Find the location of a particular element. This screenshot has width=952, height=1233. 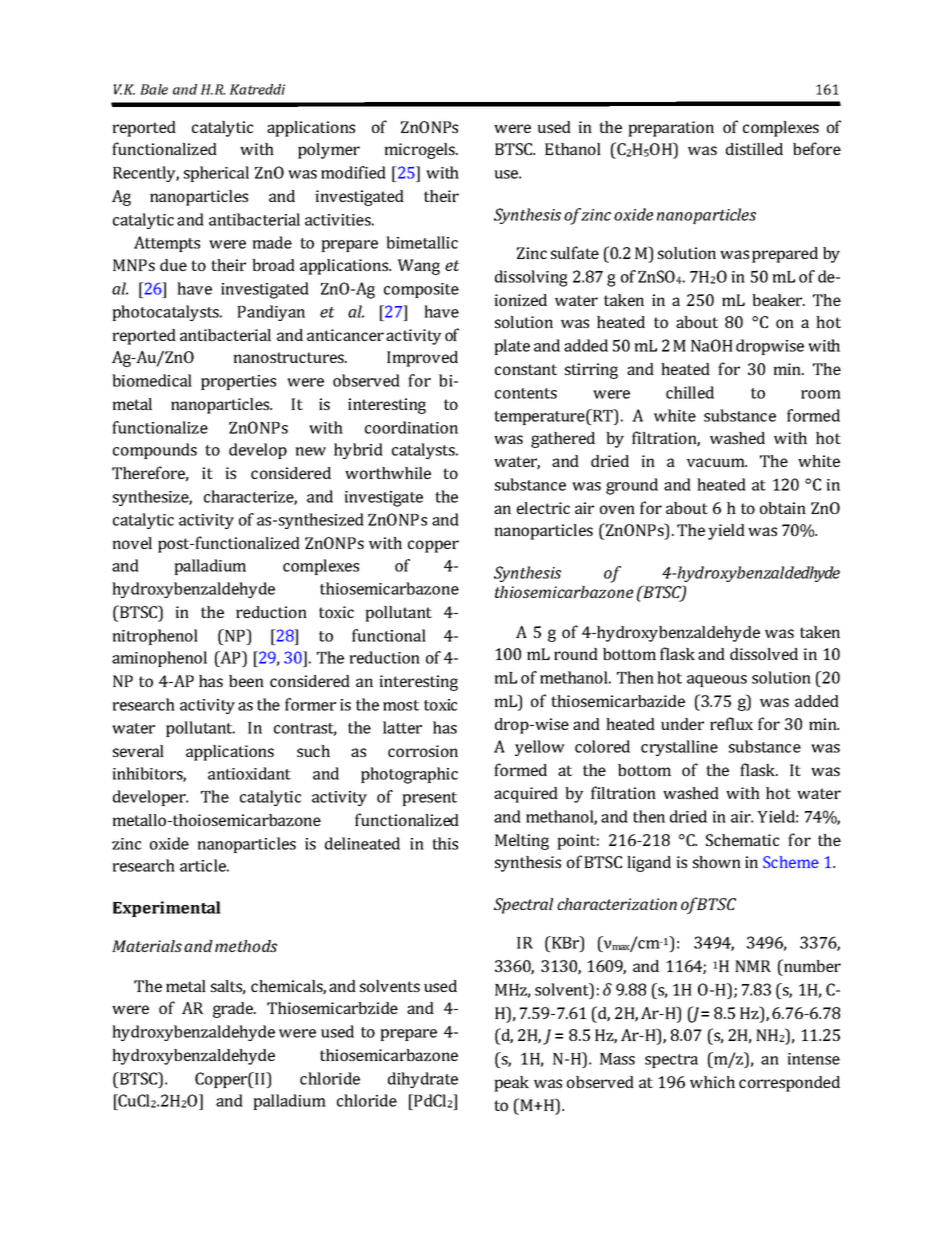

modified is located at coordinates (353, 172).
